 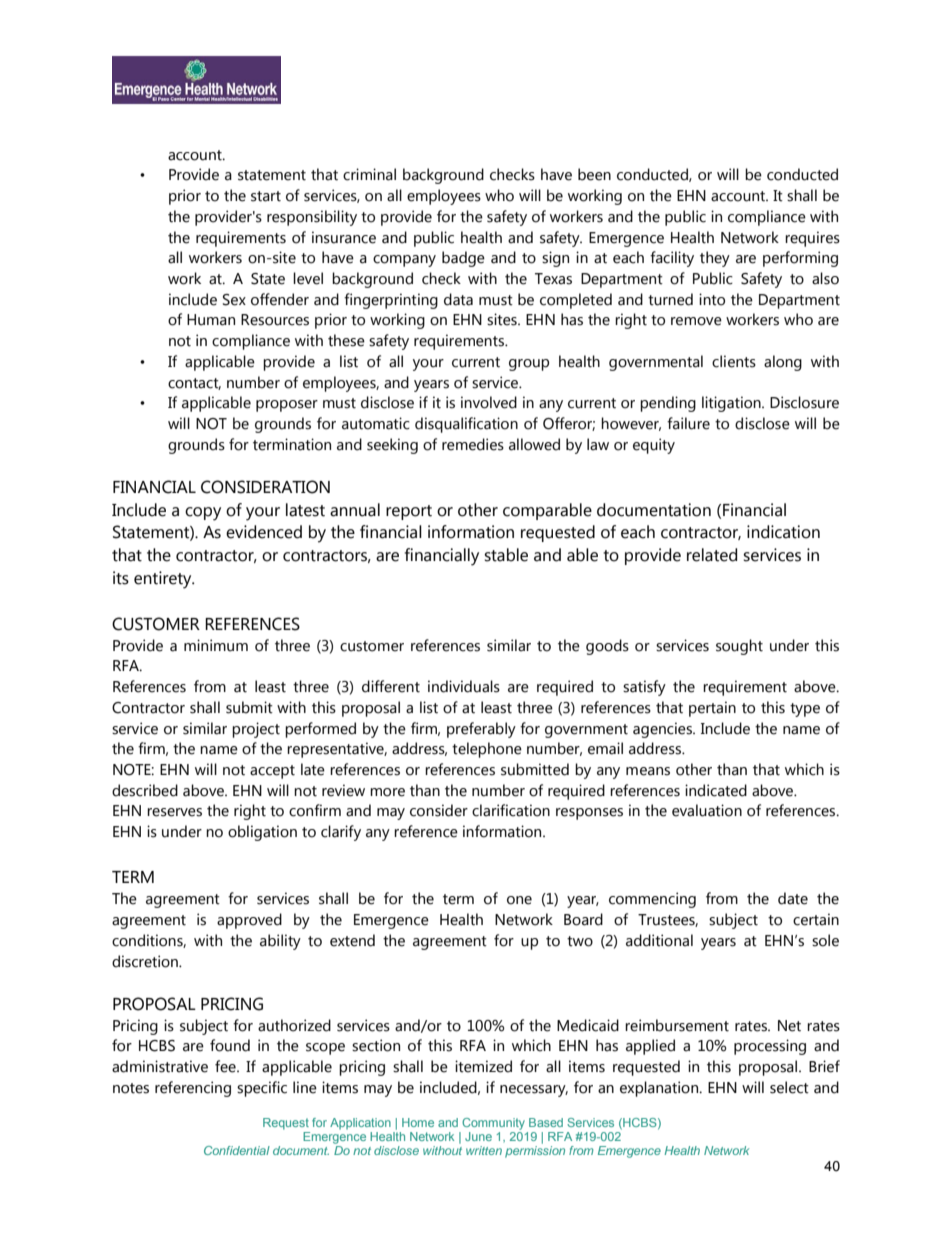 I want to click on select, so click(x=789, y=1087).
